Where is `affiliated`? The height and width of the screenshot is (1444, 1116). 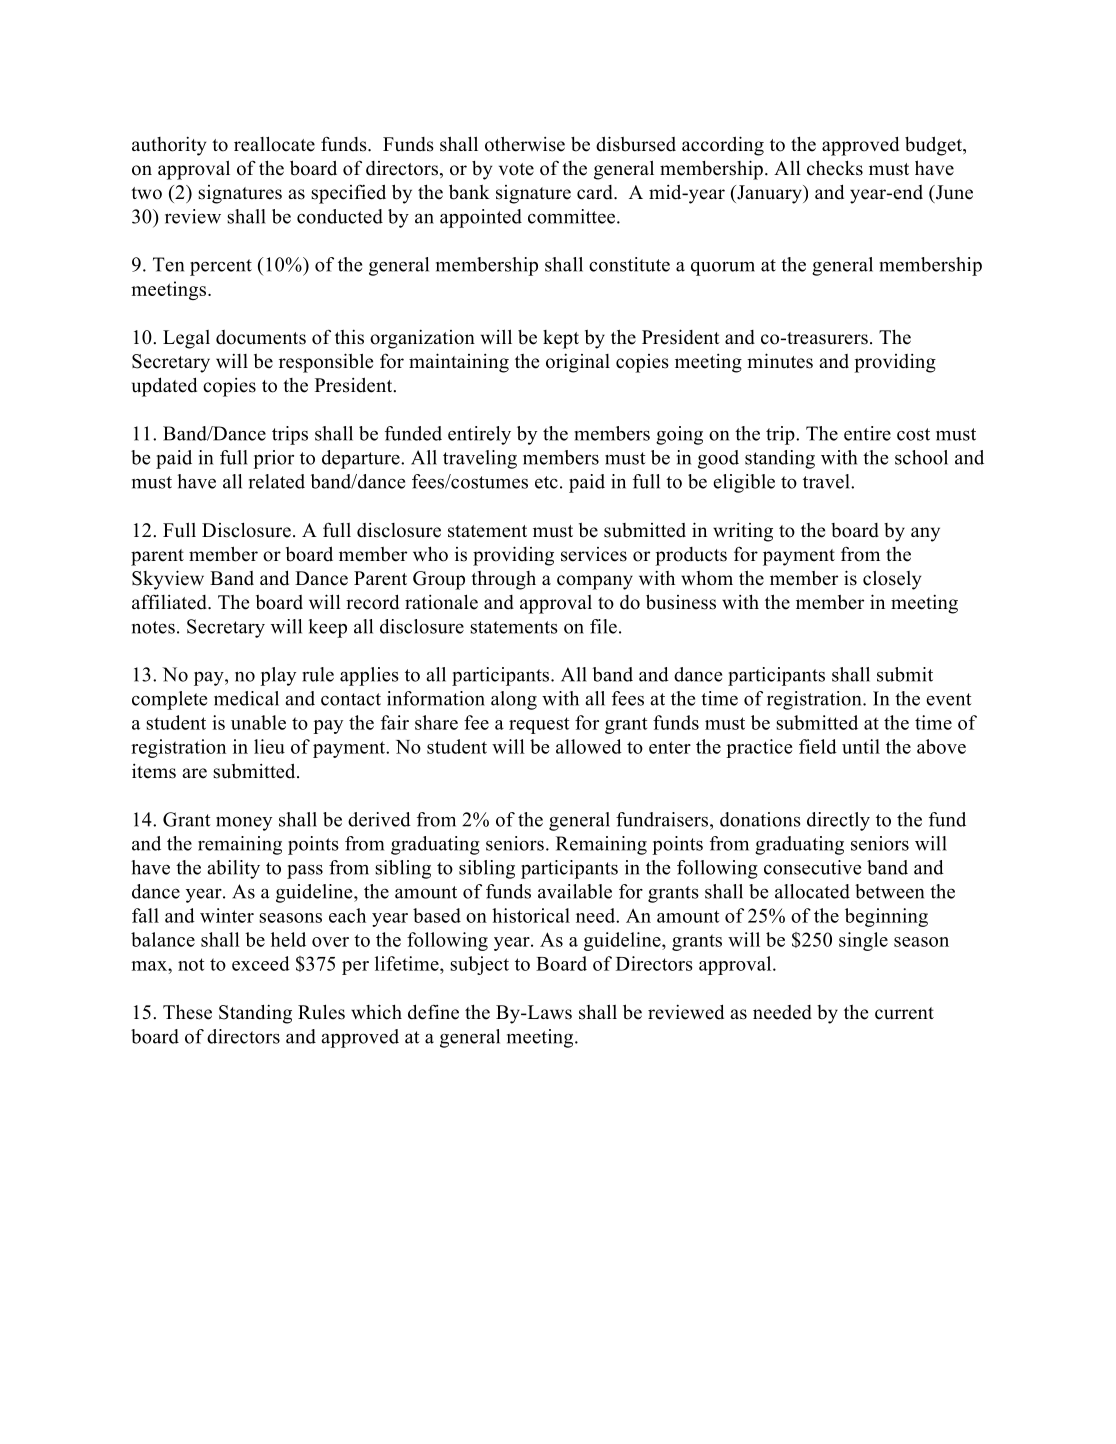 affiliated is located at coordinates (170, 602).
